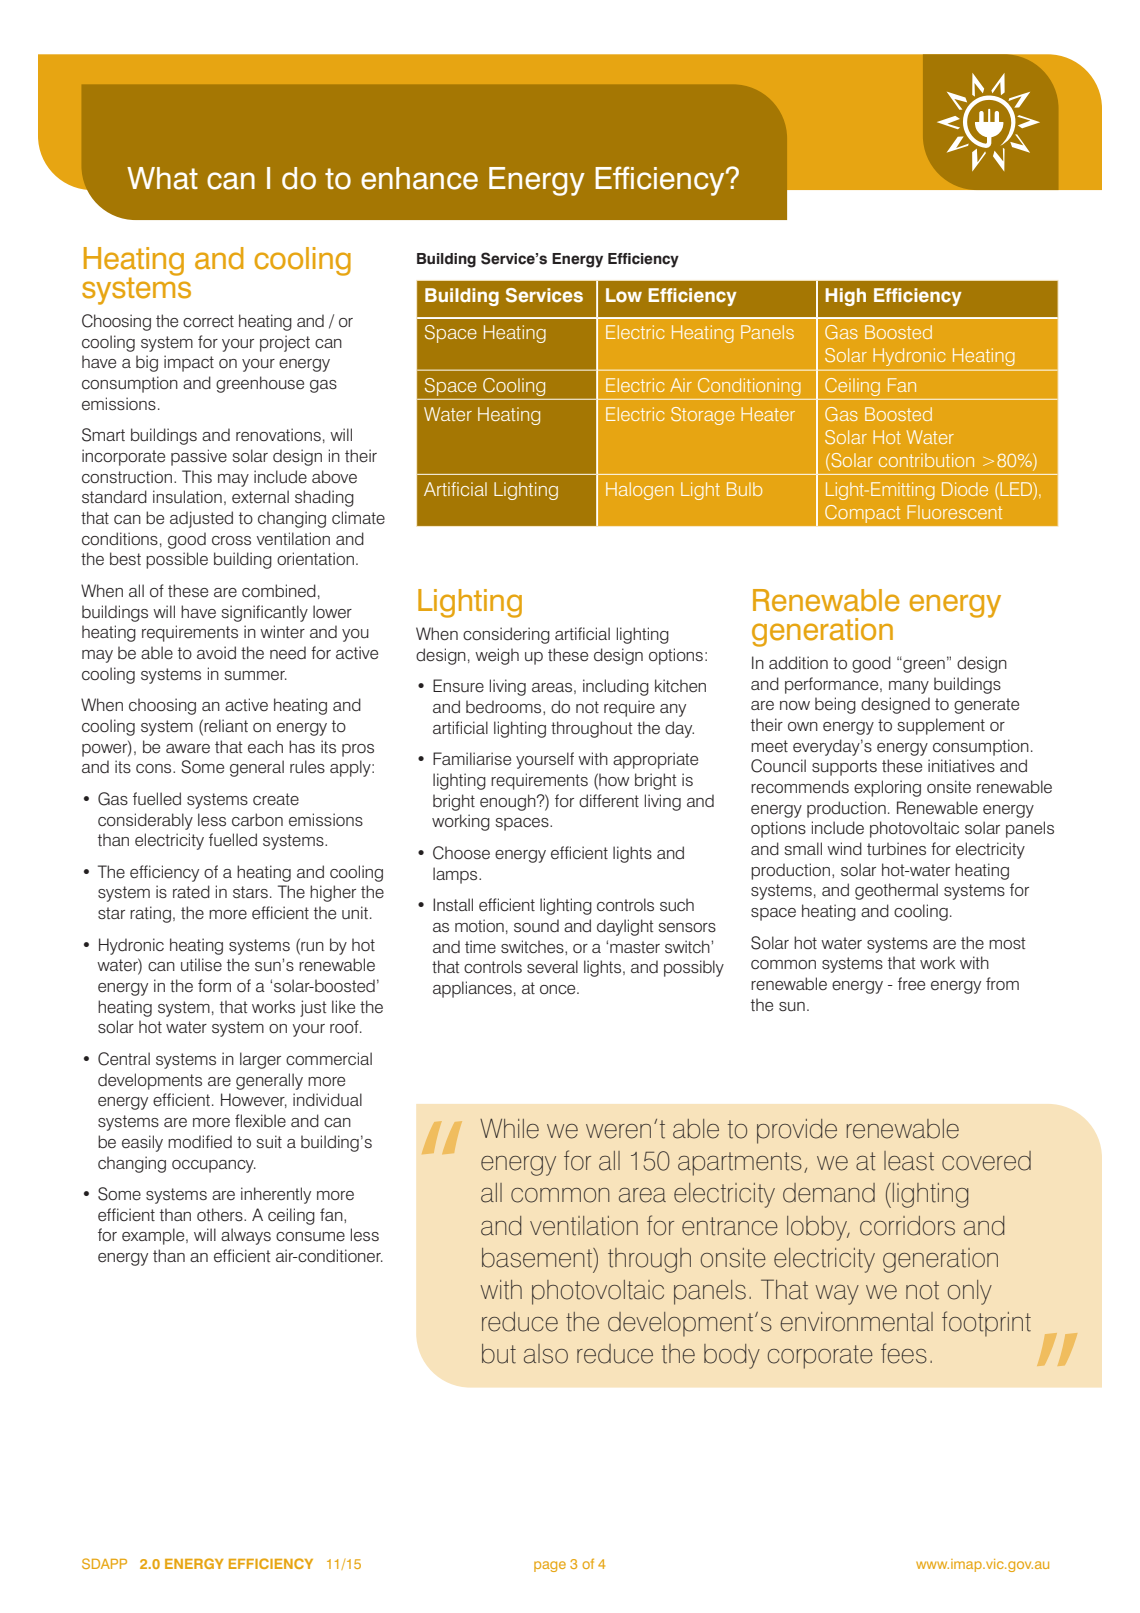  I want to click on geothermal, so click(896, 891).
